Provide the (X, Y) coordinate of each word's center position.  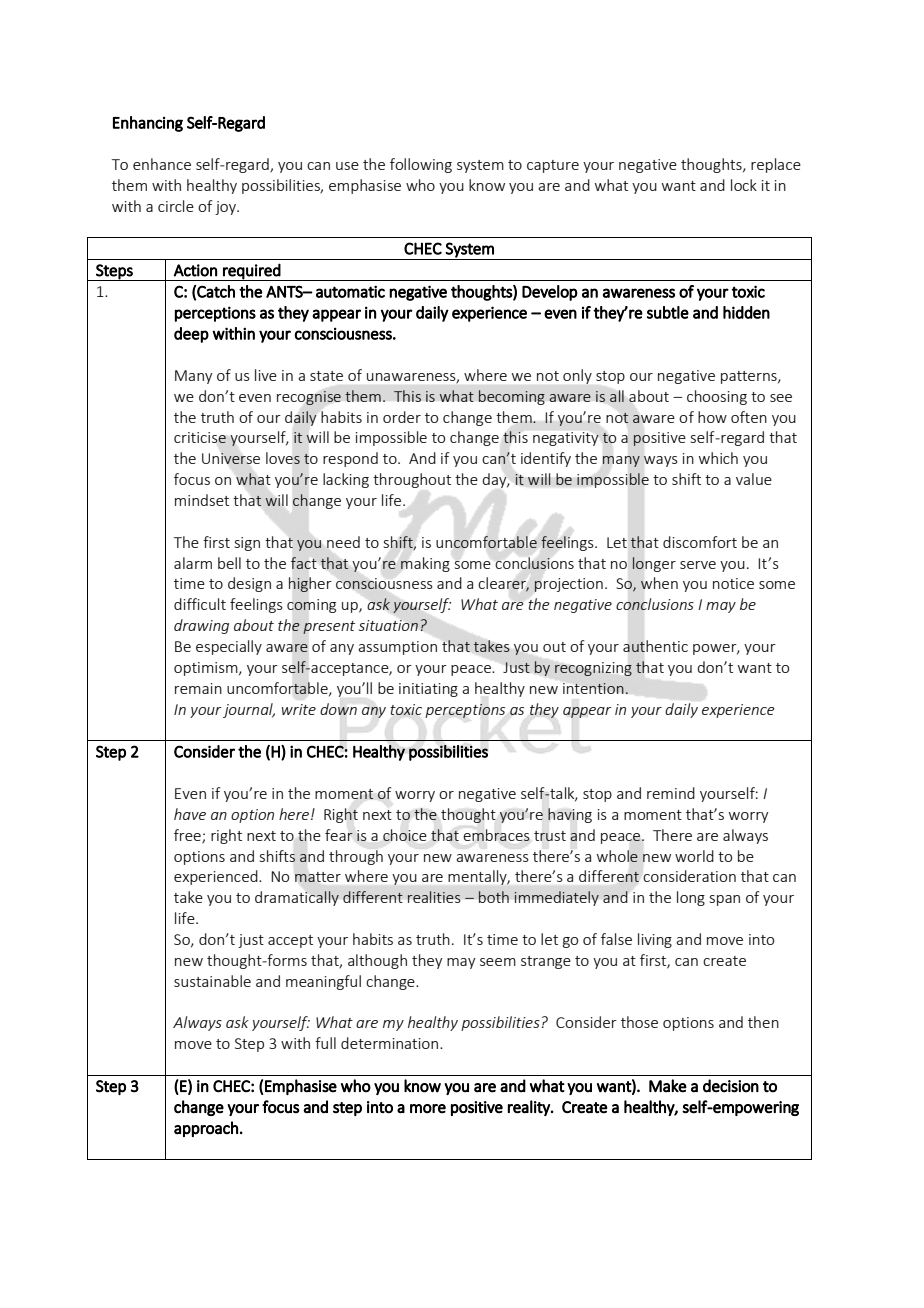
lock (744, 185)
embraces (496, 835)
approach (206, 1129)
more (428, 1109)
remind (671, 793)
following (421, 165)
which (718, 458)
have (190, 814)
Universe (231, 458)
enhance (162, 164)
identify (546, 459)
